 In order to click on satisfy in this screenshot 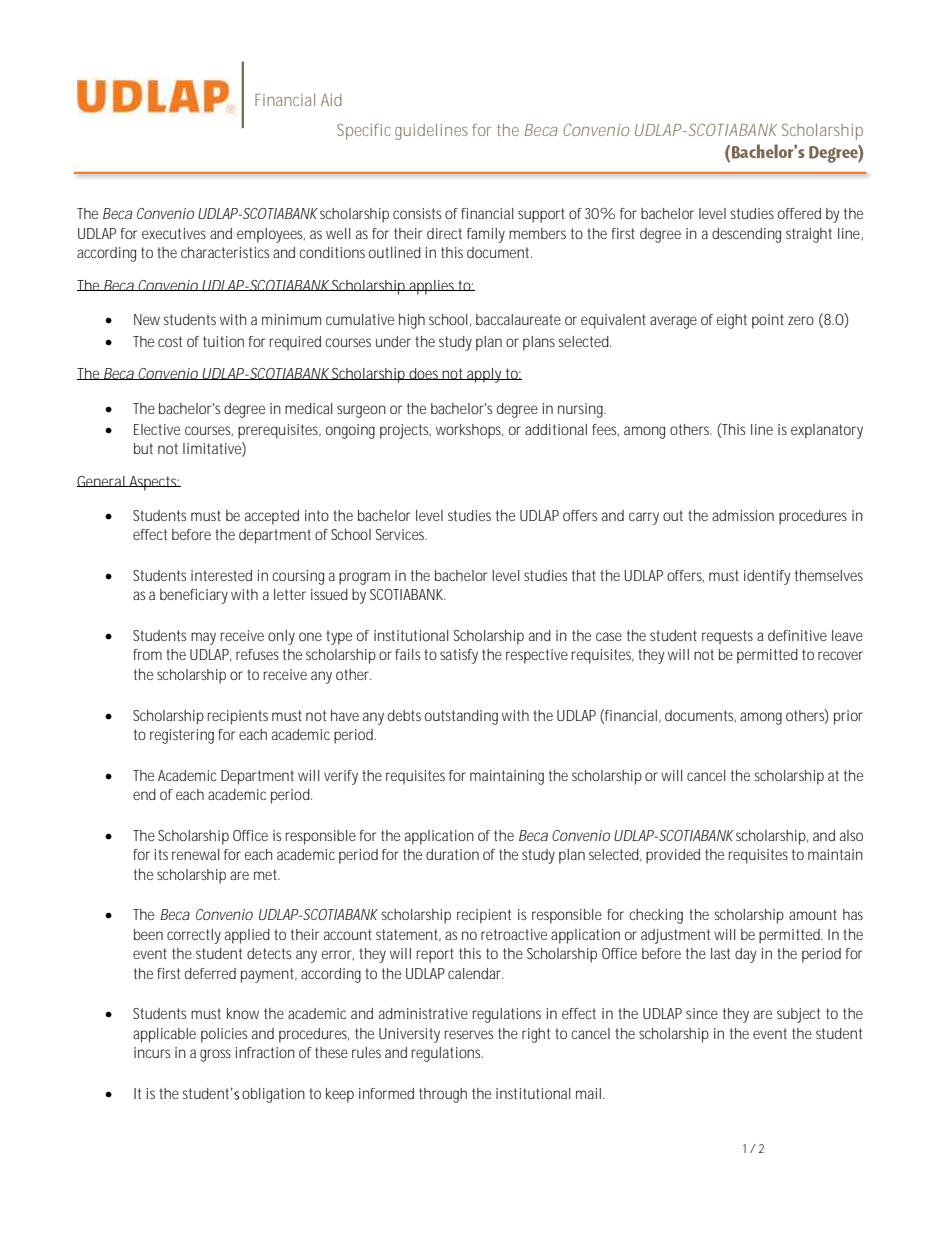, I will do `click(459, 656)`.
